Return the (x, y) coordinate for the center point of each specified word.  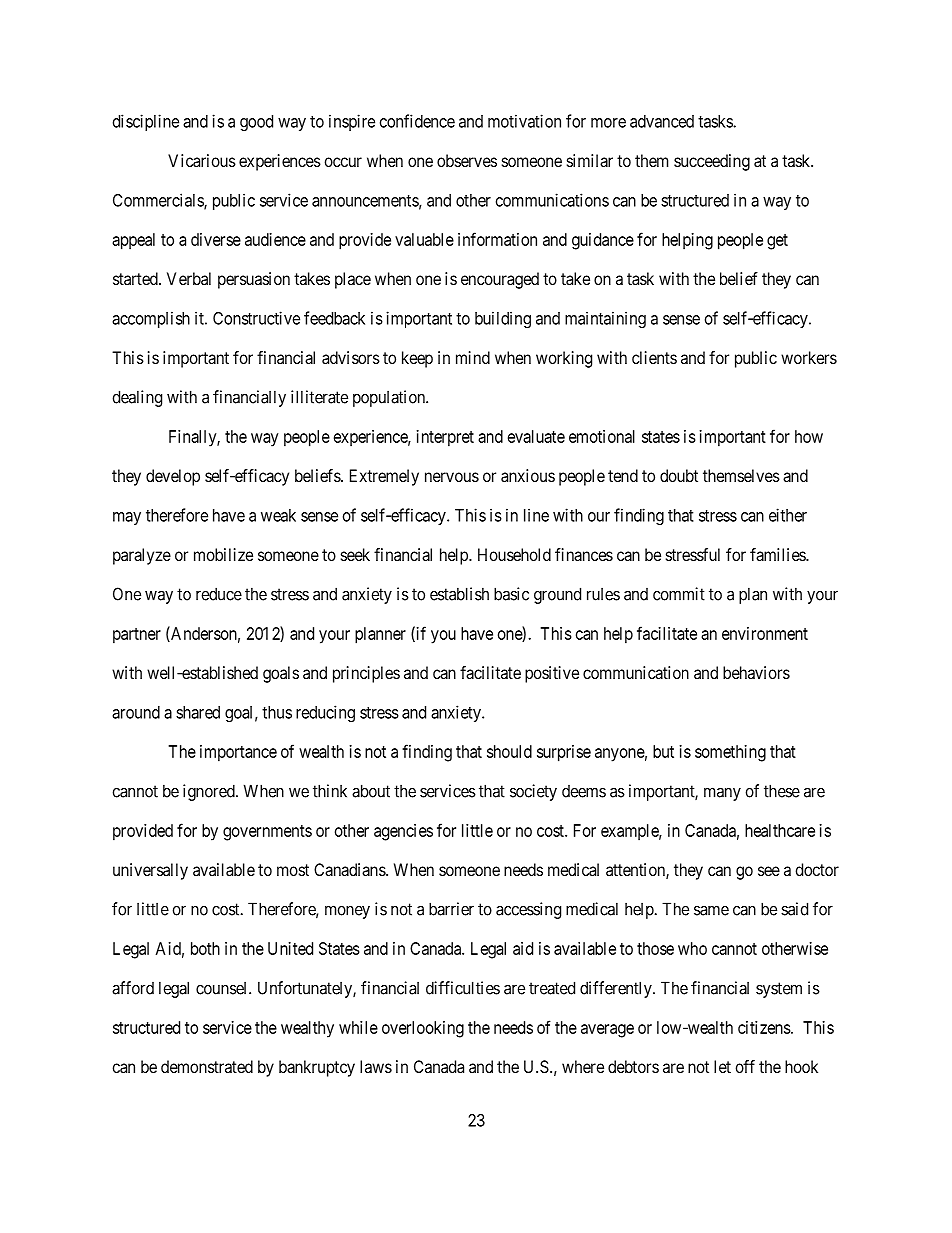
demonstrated (207, 1066)
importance (238, 753)
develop (173, 477)
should (509, 751)
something (730, 753)
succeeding (712, 162)
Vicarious (202, 160)
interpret (445, 438)
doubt (679, 475)
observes (467, 160)
